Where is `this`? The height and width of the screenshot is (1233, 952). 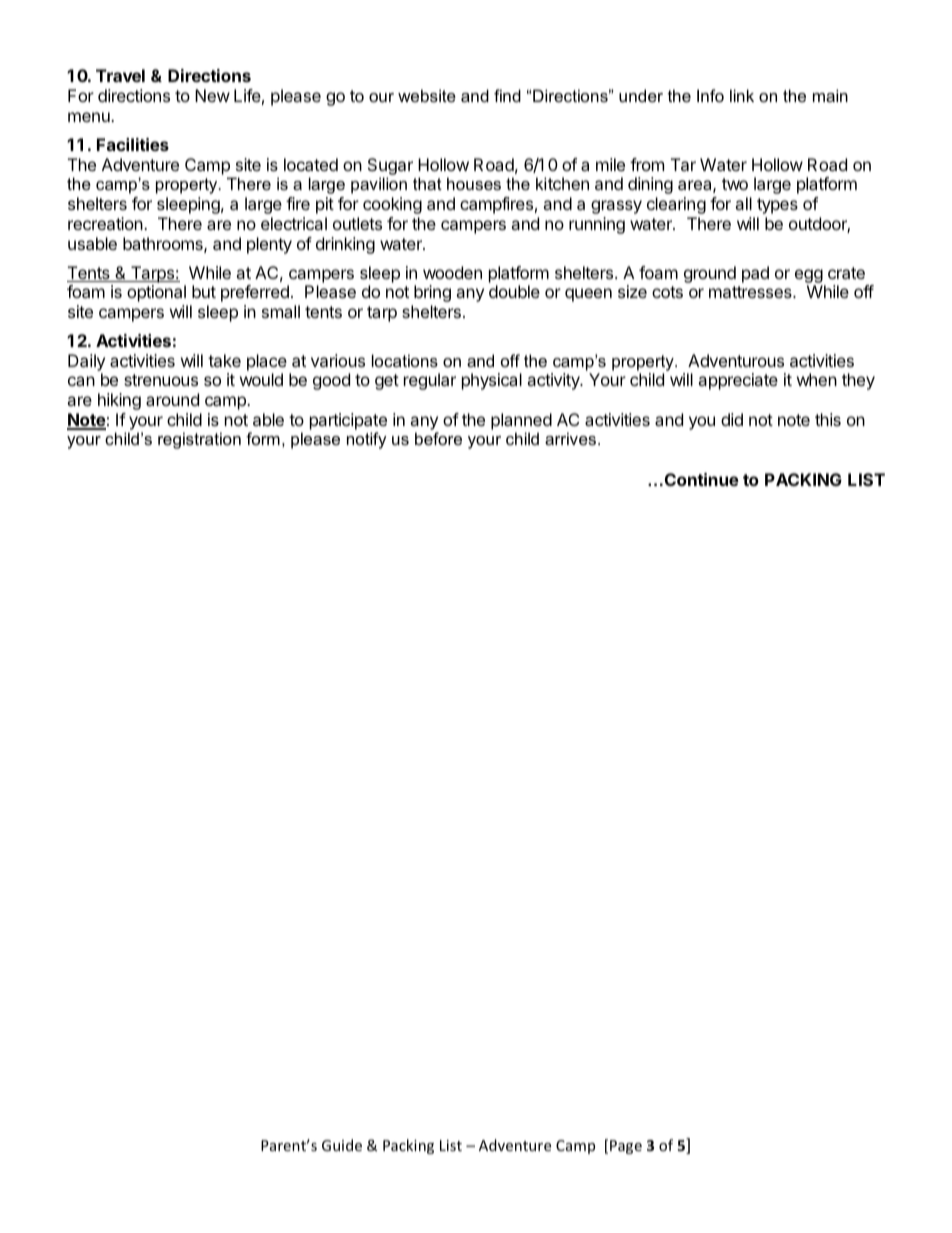 this is located at coordinates (828, 419).
